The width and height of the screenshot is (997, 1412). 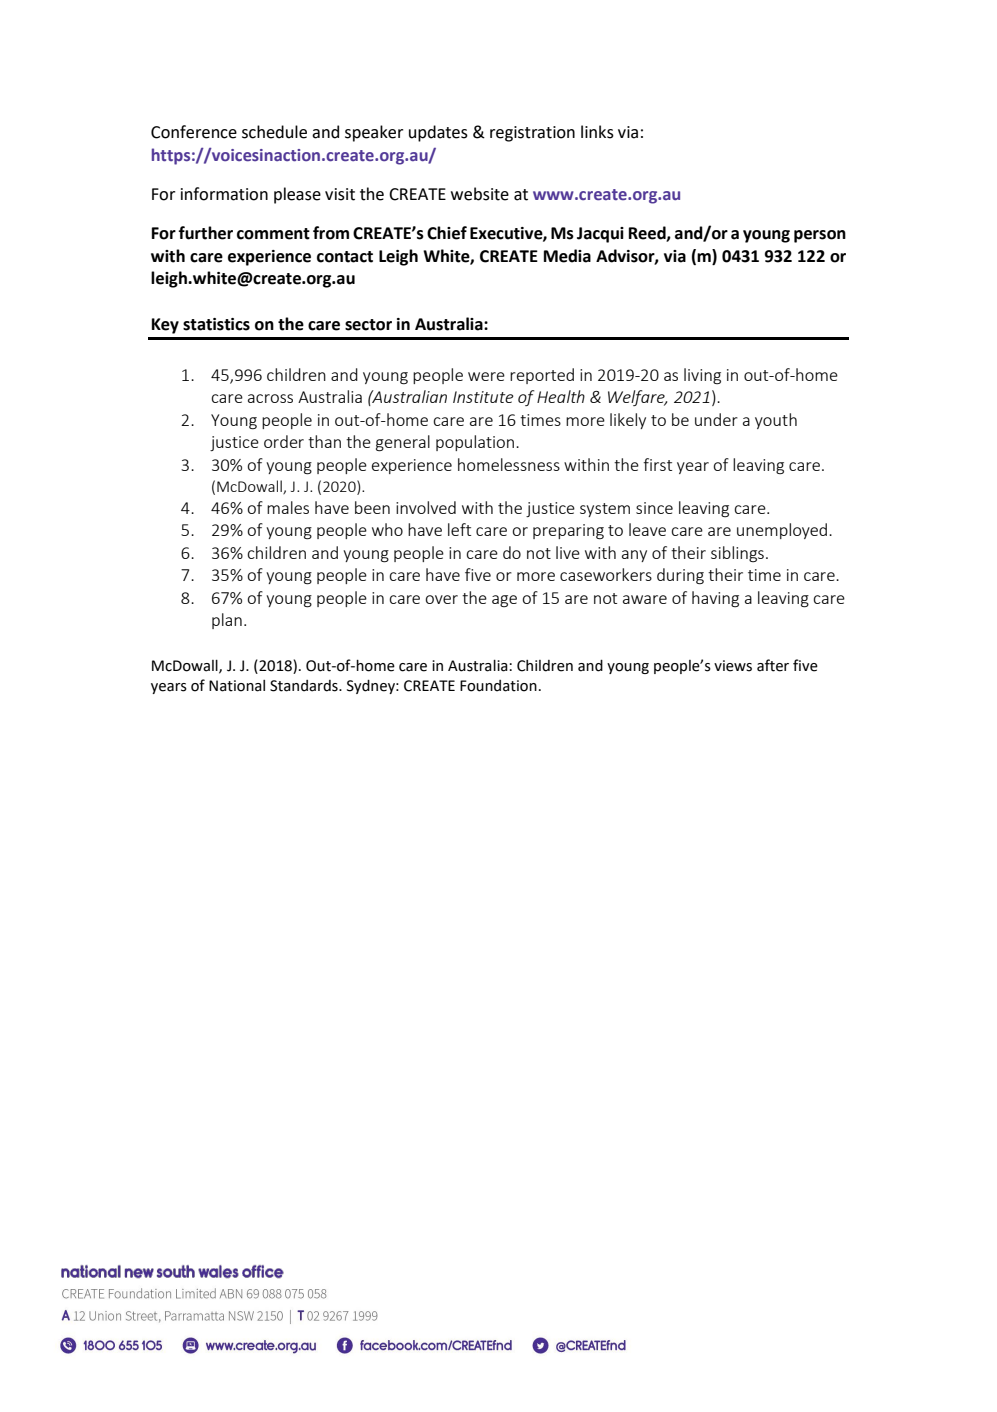 What do you see at coordinates (483, 397) in the screenshot?
I see `Institute` at bounding box center [483, 397].
